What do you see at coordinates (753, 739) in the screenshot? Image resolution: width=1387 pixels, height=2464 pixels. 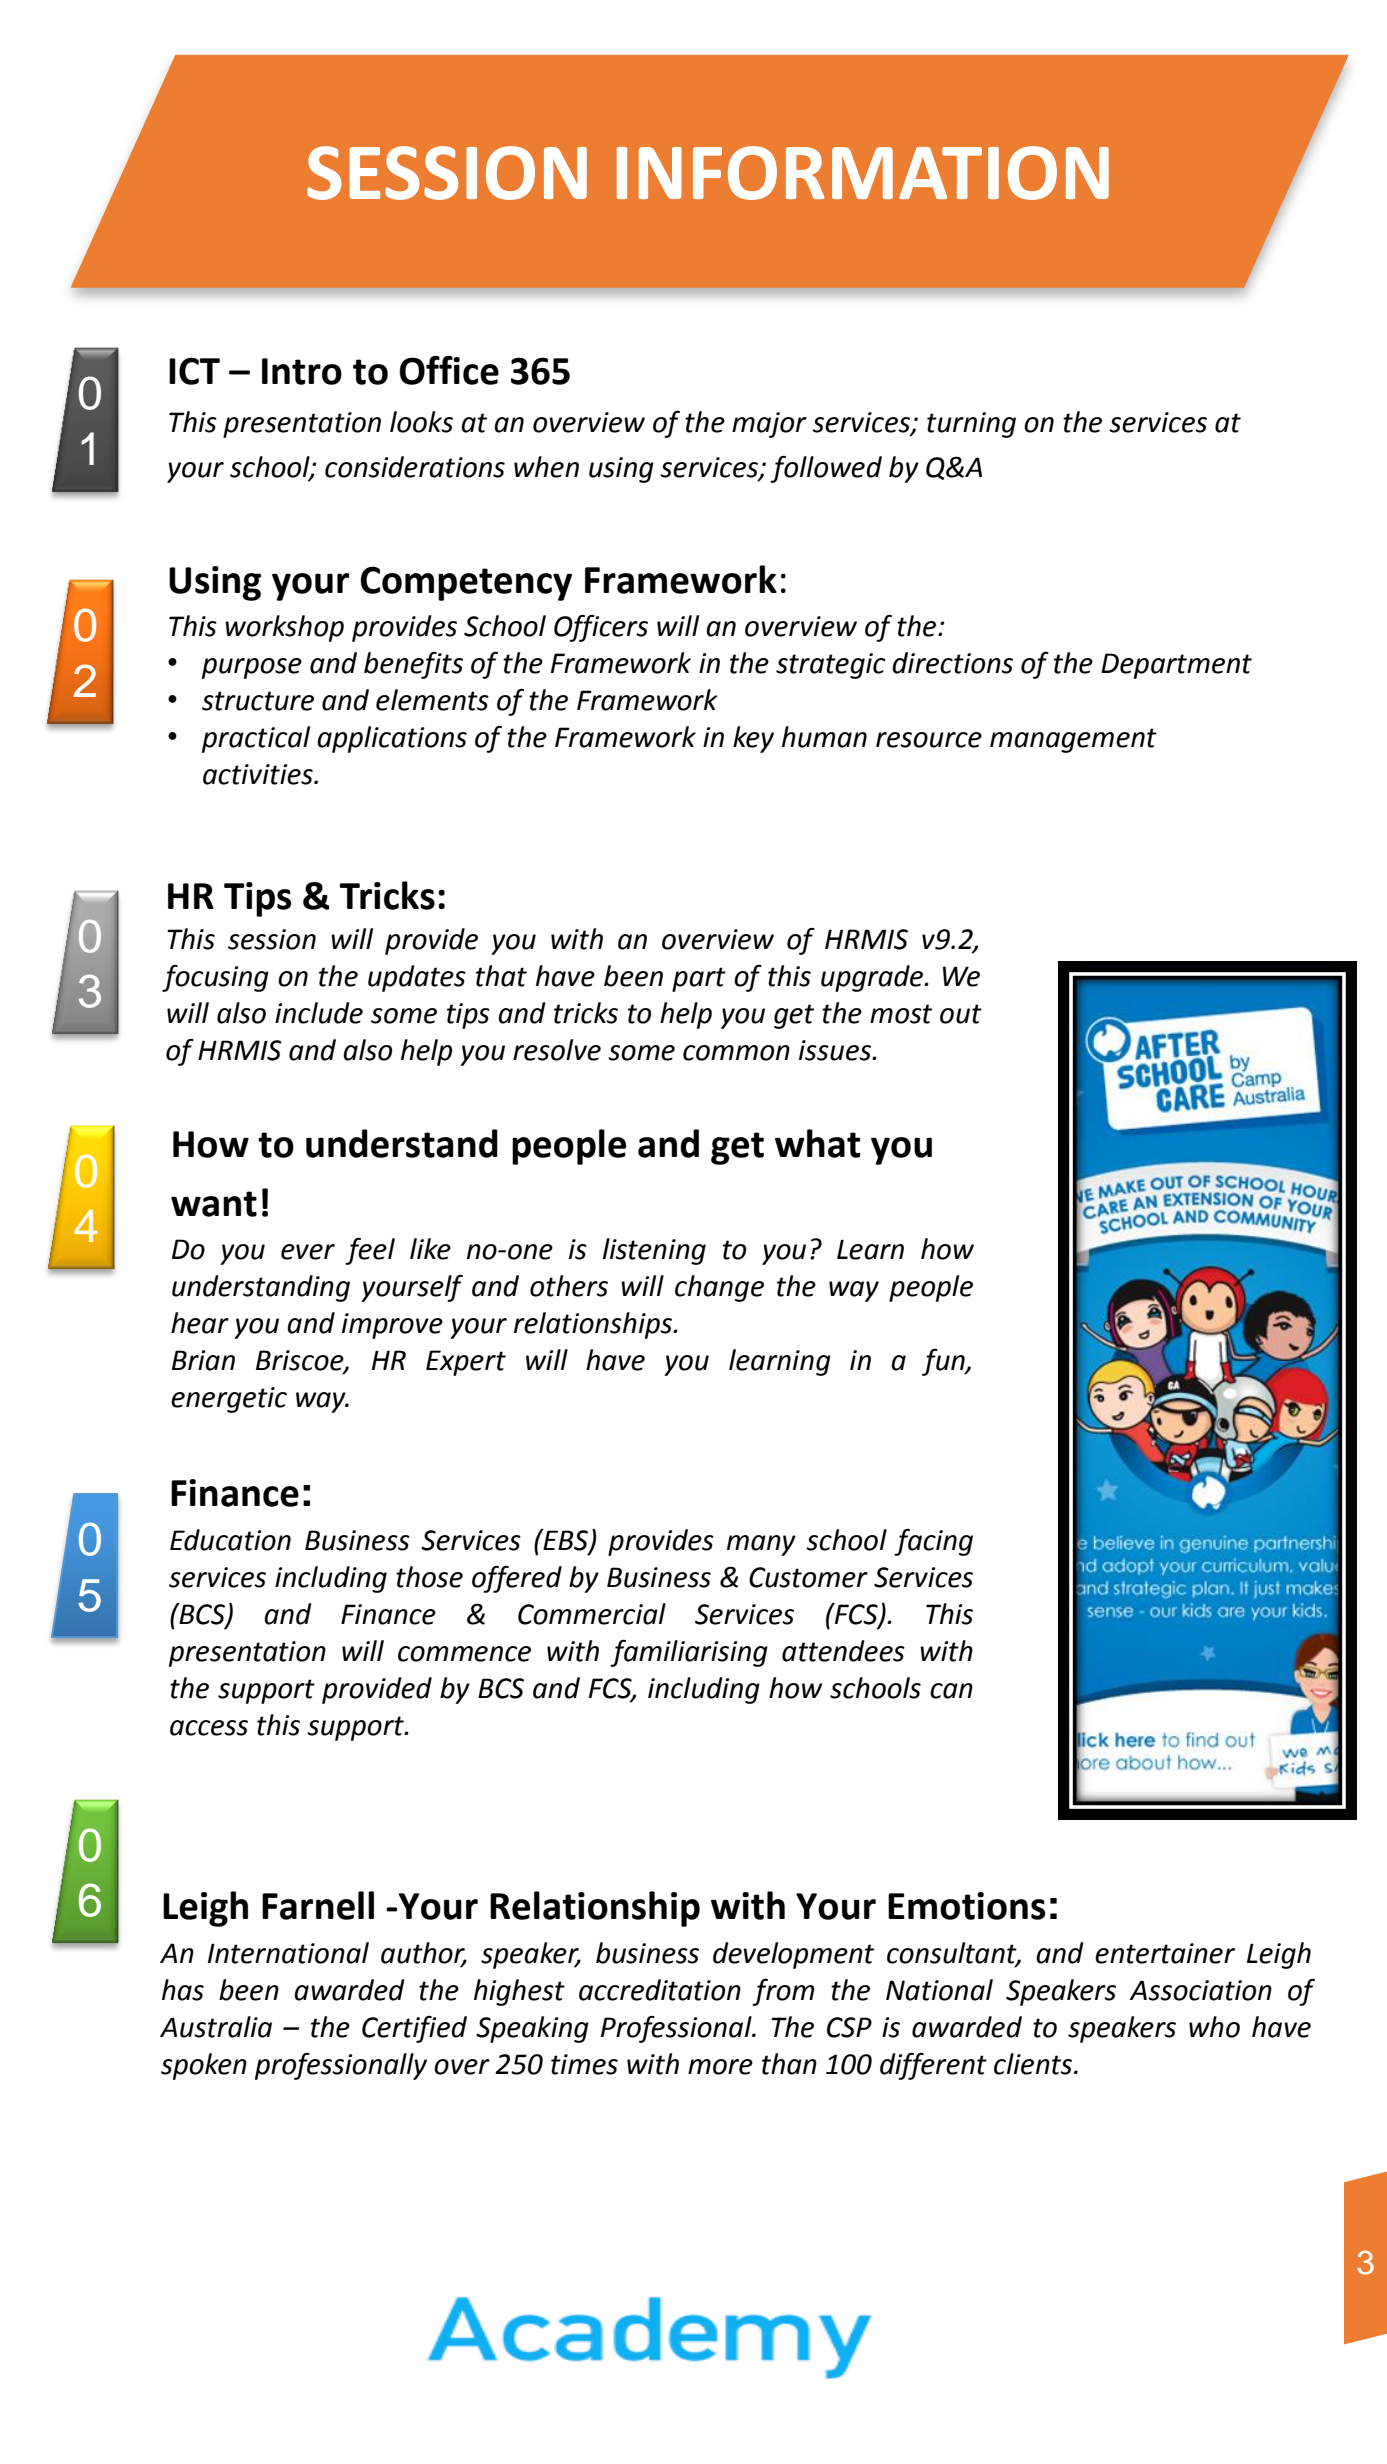 I see `key` at bounding box center [753, 739].
